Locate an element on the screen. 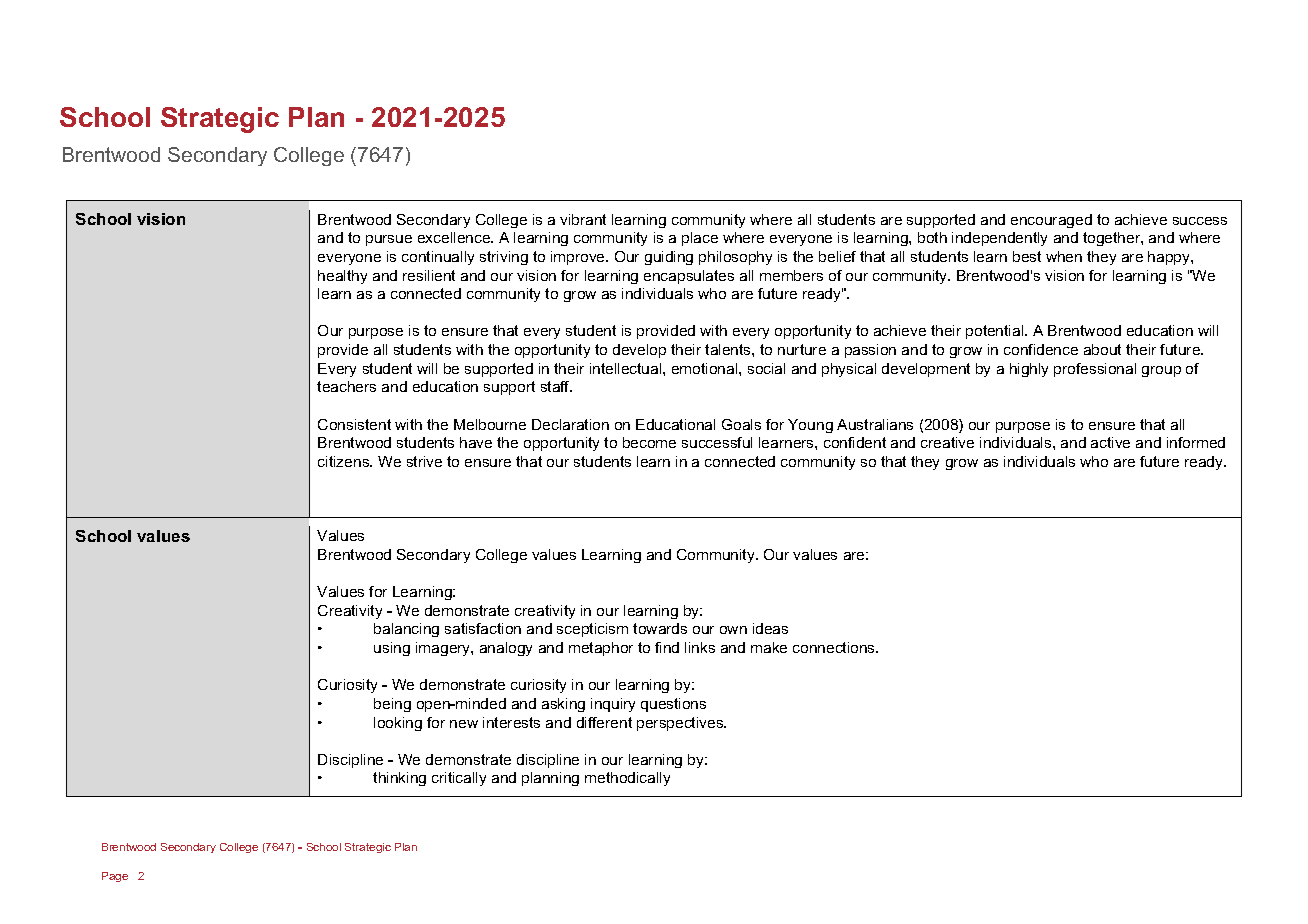  pursue is located at coordinates (389, 240).
